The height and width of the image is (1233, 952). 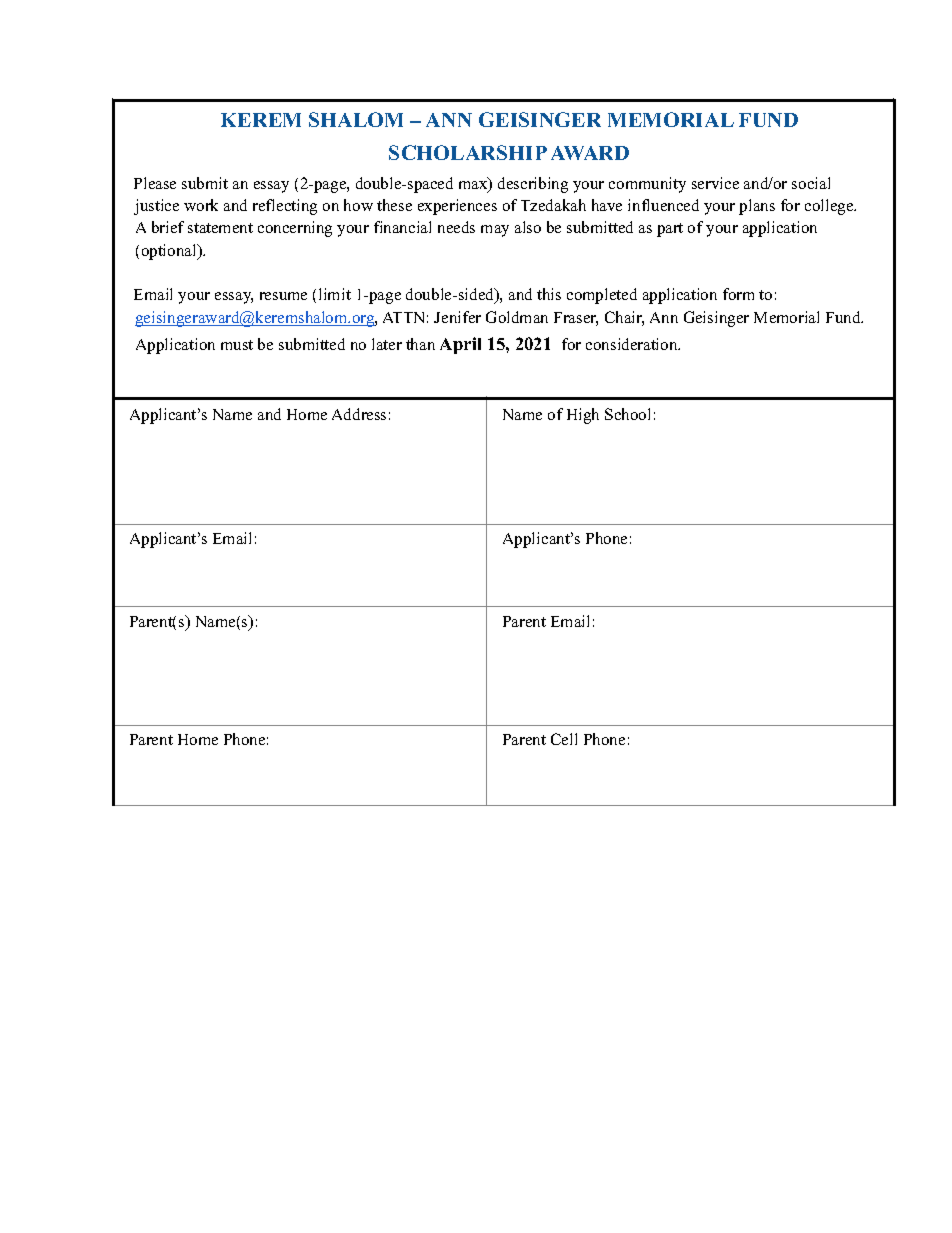 What do you see at coordinates (583, 416) in the image?
I see `High` at bounding box center [583, 416].
